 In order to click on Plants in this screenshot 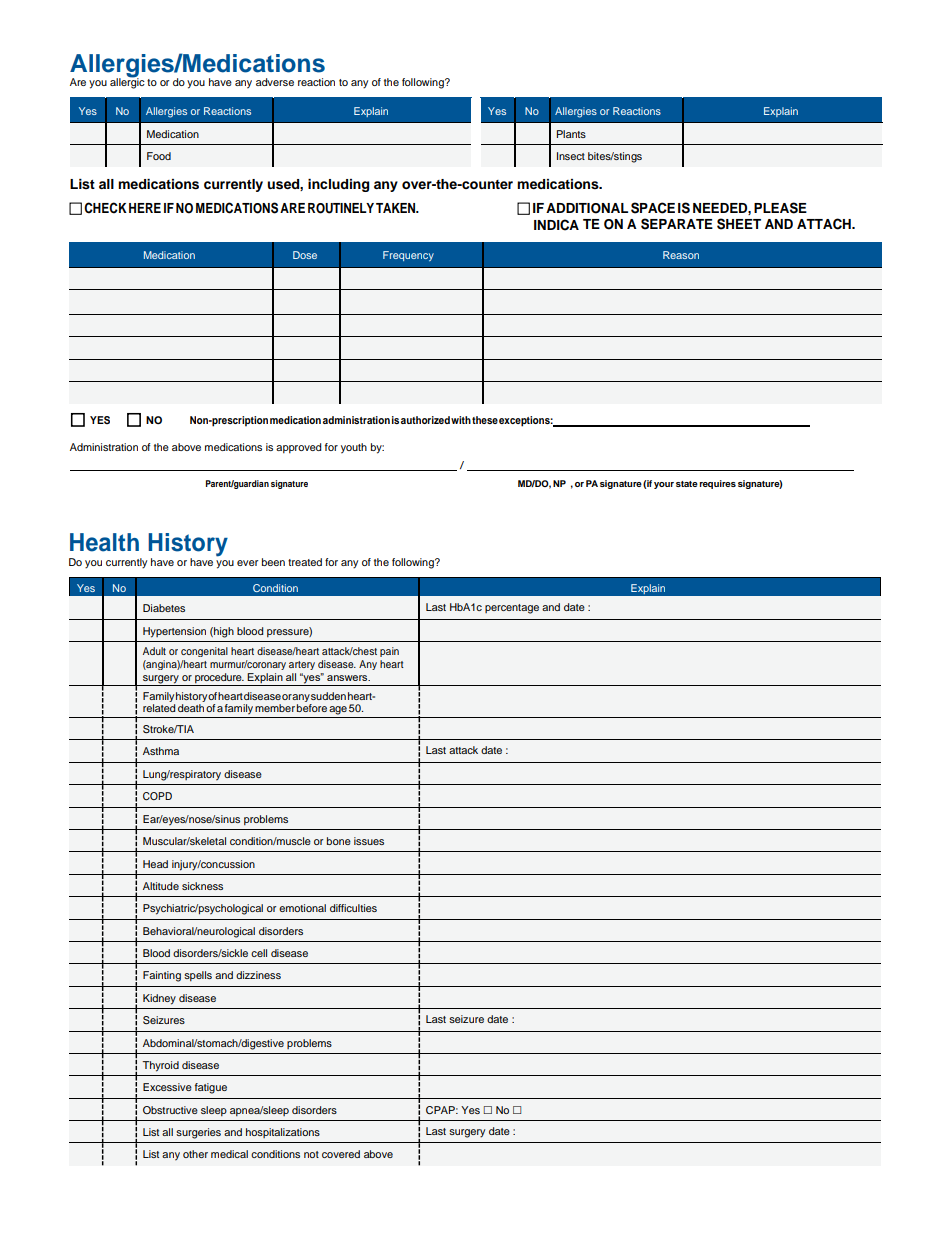, I will do `click(571, 134)`.
